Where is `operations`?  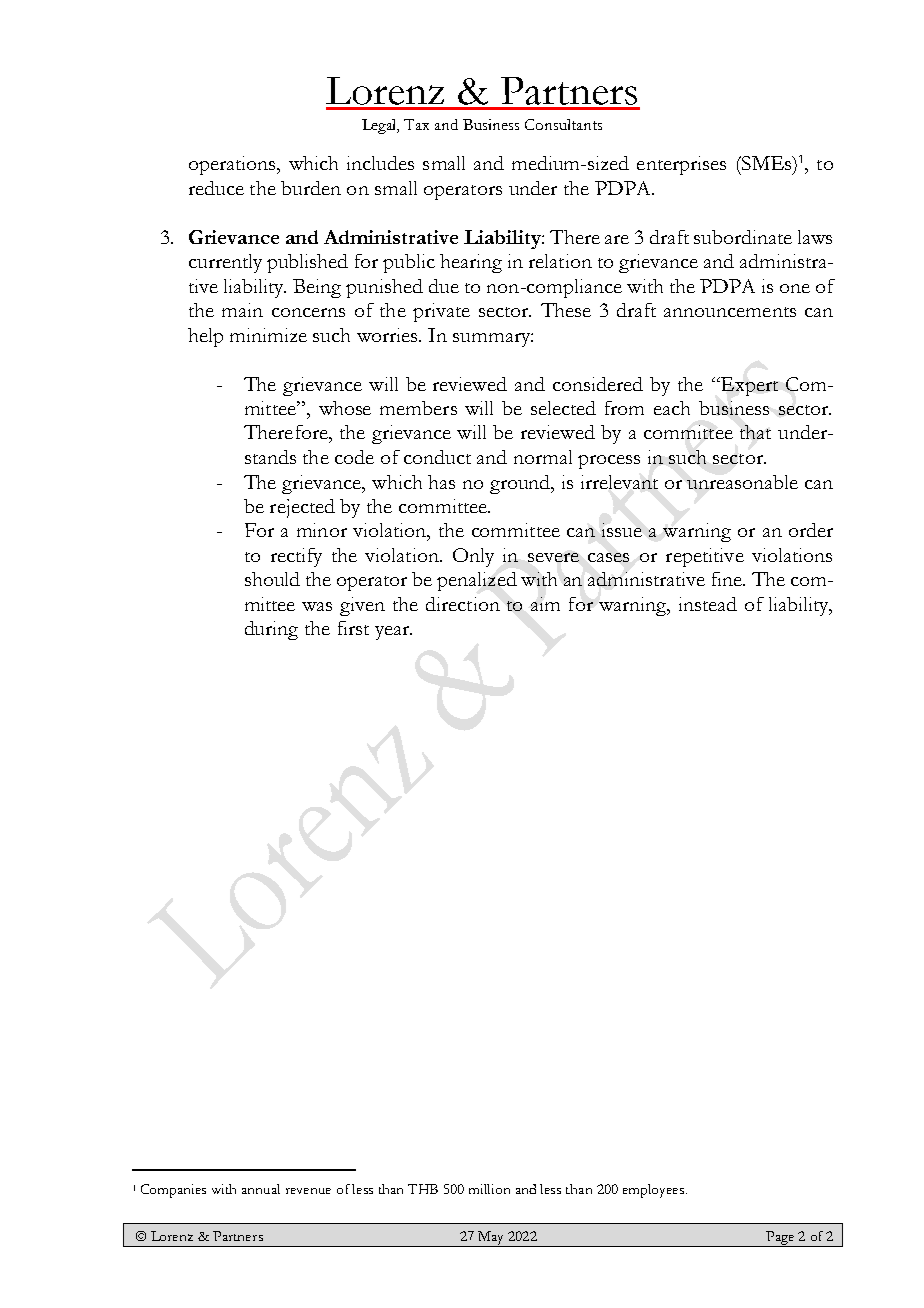 operations is located at coordinates (233, 165).
